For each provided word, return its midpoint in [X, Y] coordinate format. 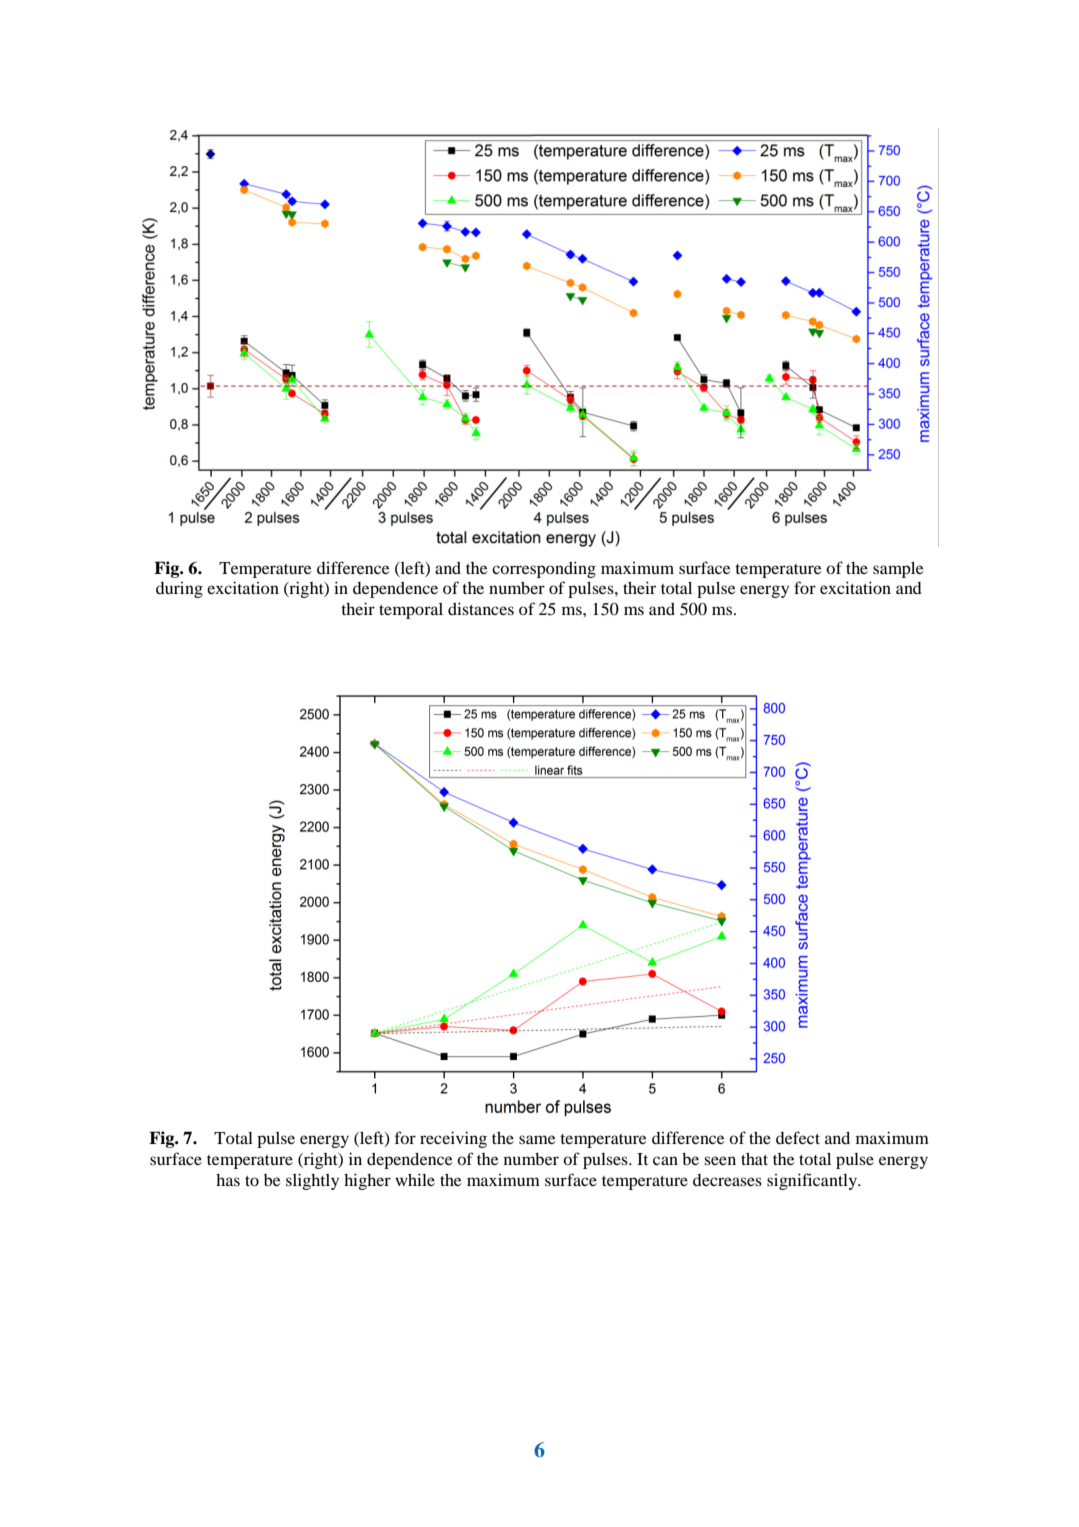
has [228, 1180]
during [179, 590]
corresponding [544, 569]
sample [898, 569]
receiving [453, 1139]
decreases [727, 1180]
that [754, 1159]
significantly [813, 1181]
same [537, 1139]
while [415, 1179]
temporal [411, 611]
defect [798, 1137]
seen [720, 1160]
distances [481, 608]
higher [367, 1181]
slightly [312, 1181]
